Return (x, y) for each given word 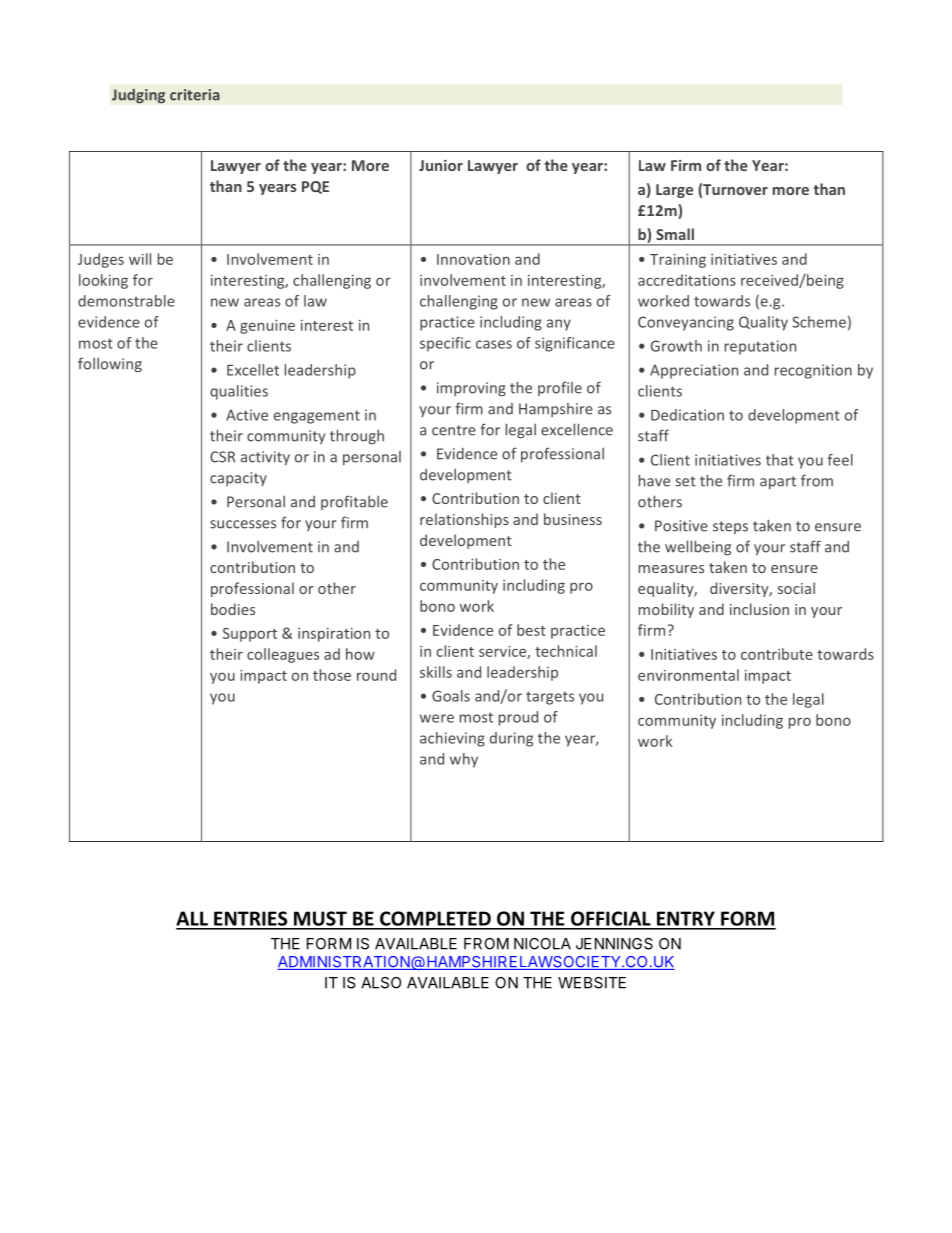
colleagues (283, 655)
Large (674, 191)
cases (494, 344)
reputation (760, 347)
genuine (267, 327)
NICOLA (542, 944)
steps (730, 527)
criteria (195, 95)
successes (243, 524)
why (464, 760)
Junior (441, 165)
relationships (464, 520)
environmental (688, 675)
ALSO (381, 983)
